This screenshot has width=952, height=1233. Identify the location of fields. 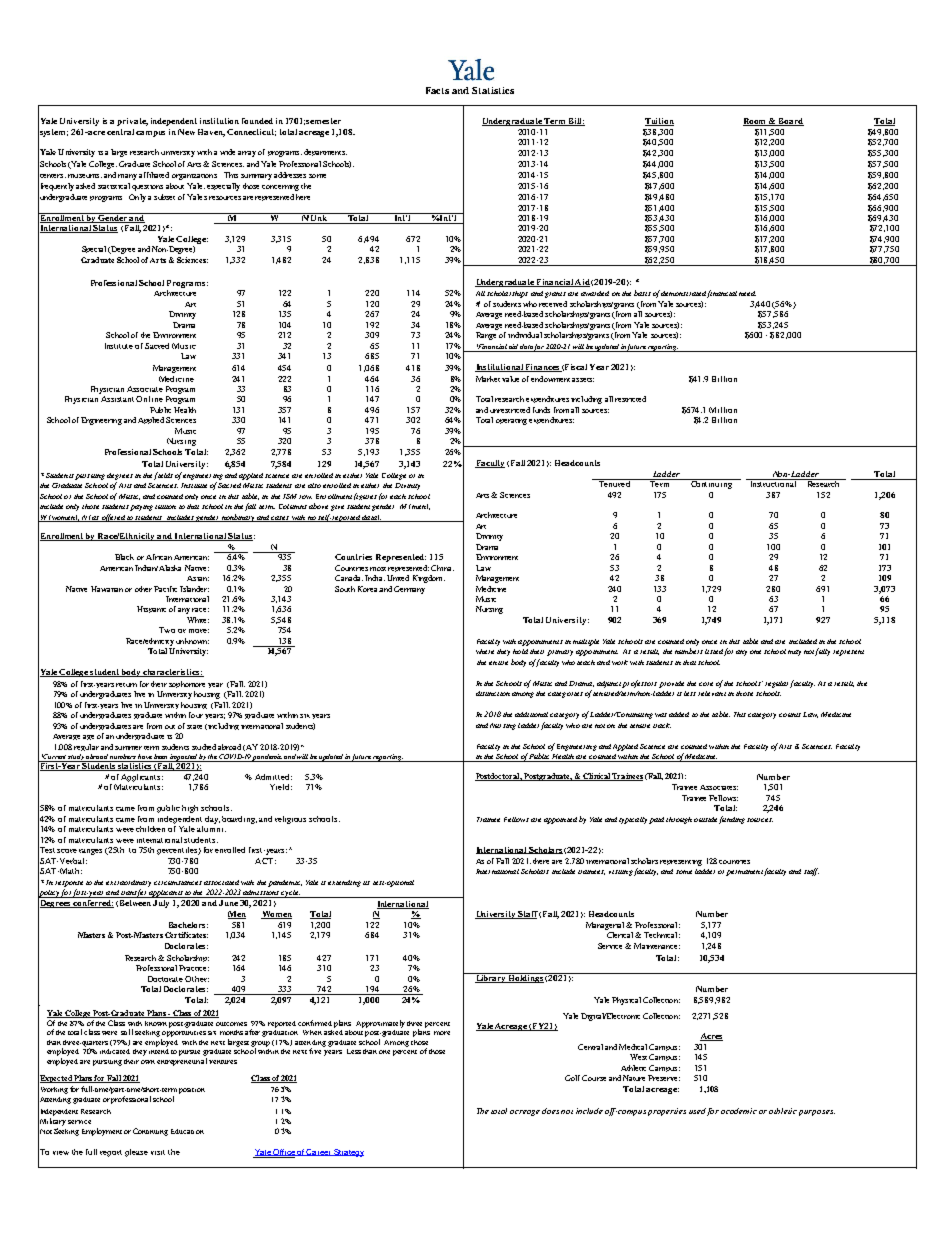
(163, 476).
